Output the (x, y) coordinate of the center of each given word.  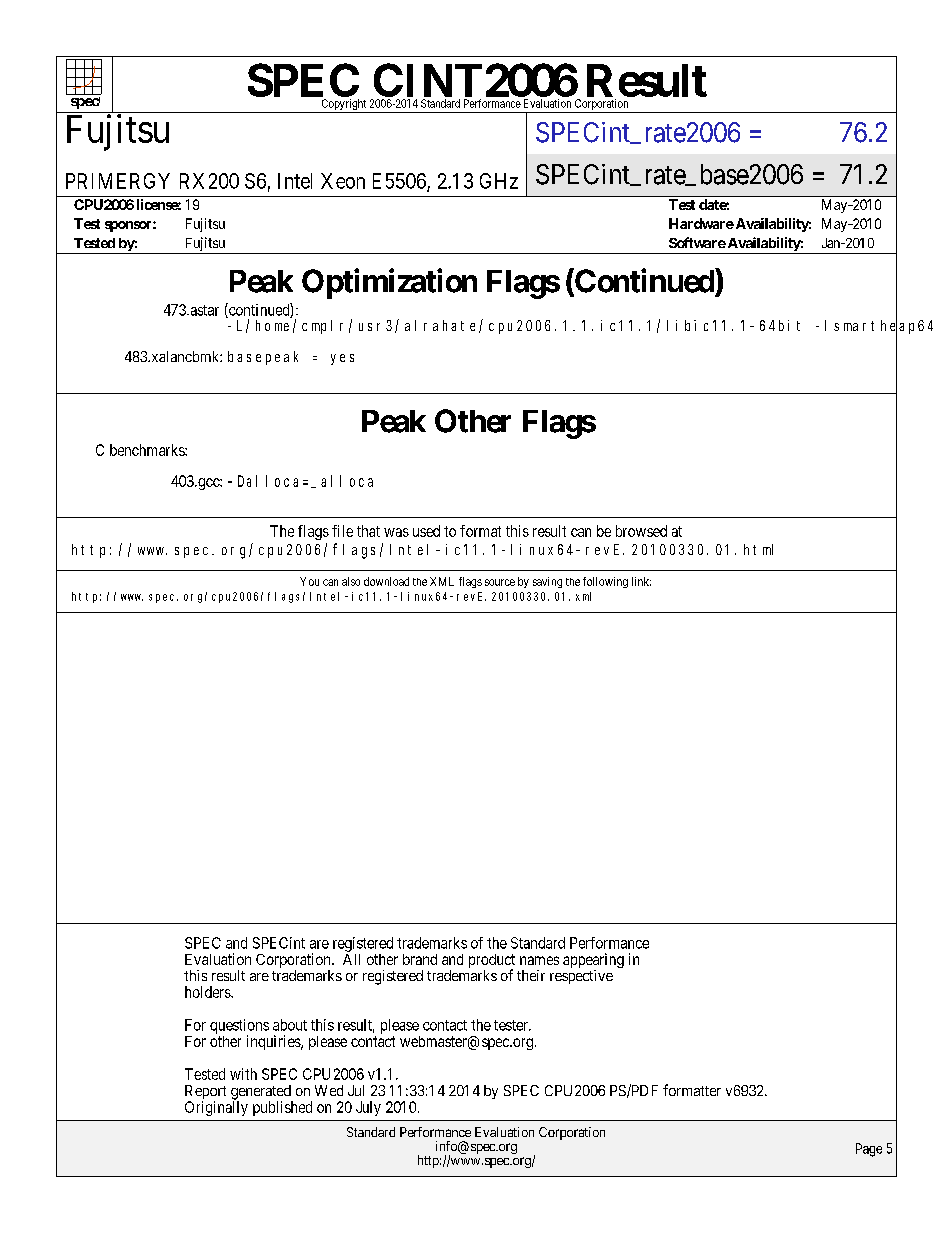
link (641, 581)
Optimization (389, 283)
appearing (593, 962)
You (309, 581)
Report (205, 1093)
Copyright (343, 106)
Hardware (701, 223)
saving (547, 582)
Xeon (343, 181)
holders (208, 992)
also (351, 581)
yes (342, 359)
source (500, 582)
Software (697, 242)
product (492, 962)
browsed (641, 531)
